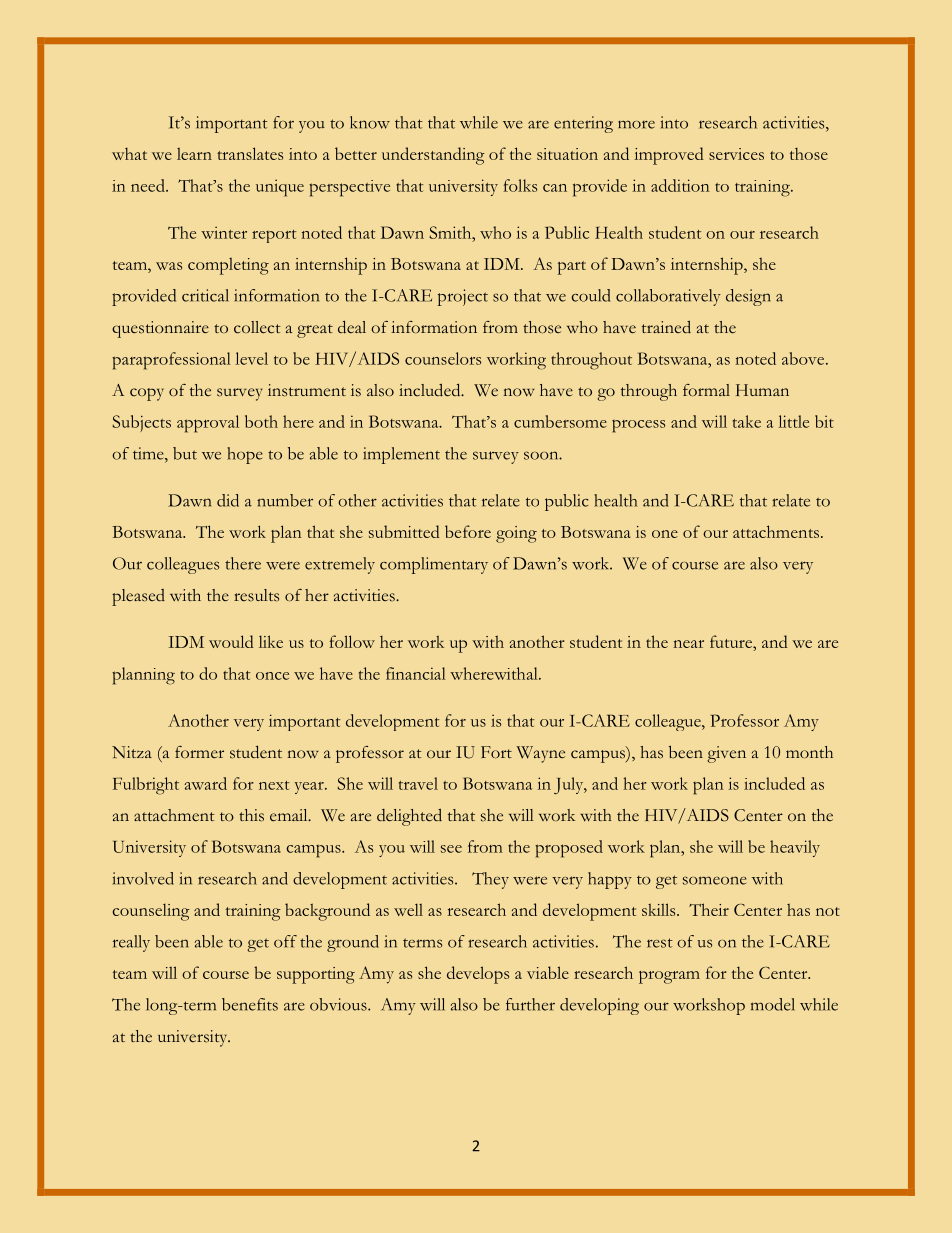  I want to click on develops, so click(478, 975).
